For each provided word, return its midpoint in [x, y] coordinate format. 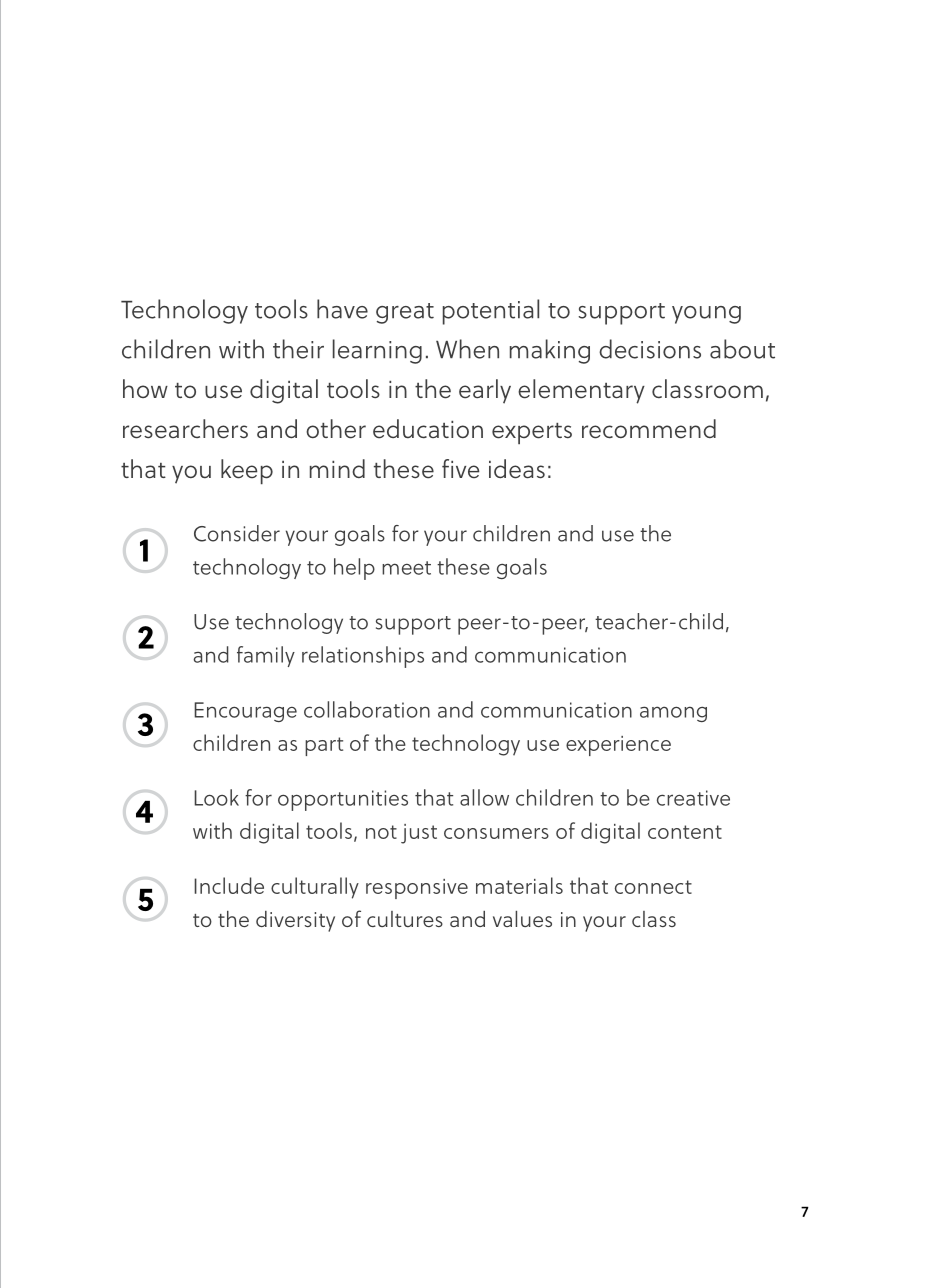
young [706, 315]
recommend [649, 429]
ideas [517, 469]
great [405, 313]
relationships [363, 657]
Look [216, 797]
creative [693, 798]
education [428, 429]
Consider [237, 533]
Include [229, 885]
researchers [185, 429]
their [298, 349]
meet [406, 568]
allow [484, 797]
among [673, 714]
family [266, 656]
